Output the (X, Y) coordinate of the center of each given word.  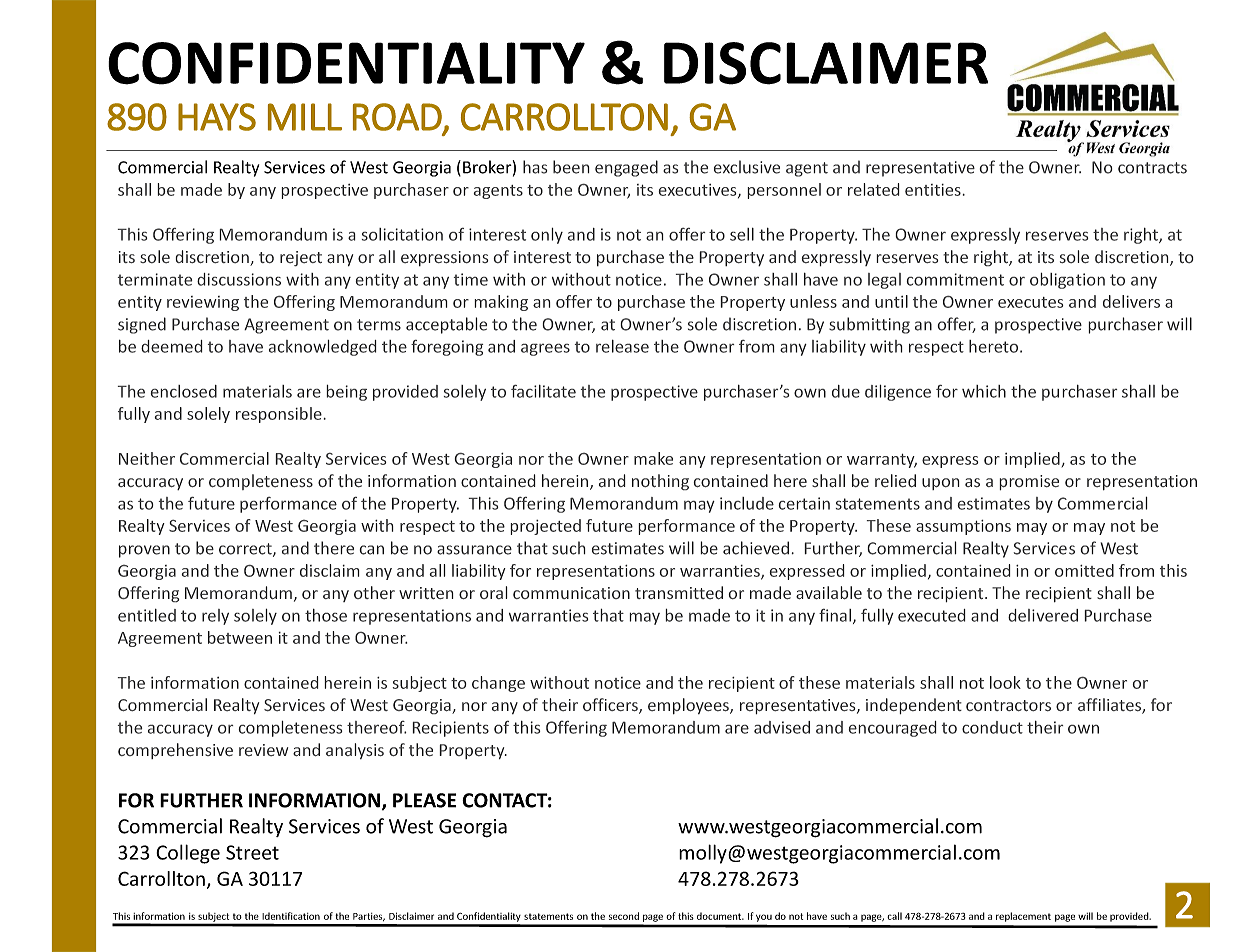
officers (611, 706)
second (624, 916)
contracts (1152, 168)
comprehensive (175, 751)
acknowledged (322, 348)
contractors (1008, 705)
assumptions (963, 527)
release (622, 346)
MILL (305, 117)
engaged (626, 168)
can (372, 550)
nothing (660, 482)
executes (1030, 302)
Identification (291, 916)
